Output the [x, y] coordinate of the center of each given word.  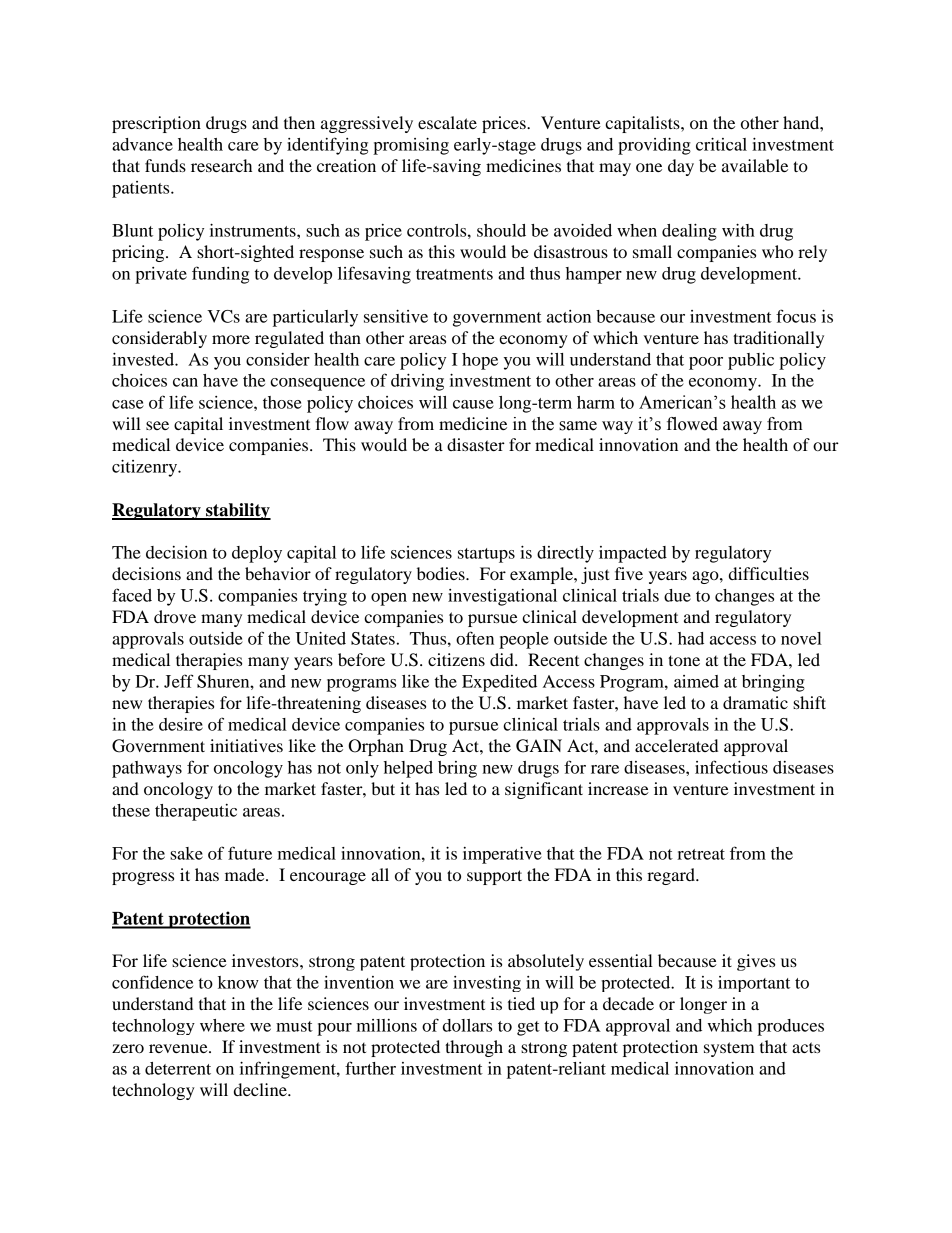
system [729, 1049]
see [157, 425]
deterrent [178, 1068]
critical [721, 144]
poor [706, 363]
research [221, 165]
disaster [476, 444]
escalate [447, 122]
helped [408, 769]
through [474, 1048]
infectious [731, 767]
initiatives [246, 745]
